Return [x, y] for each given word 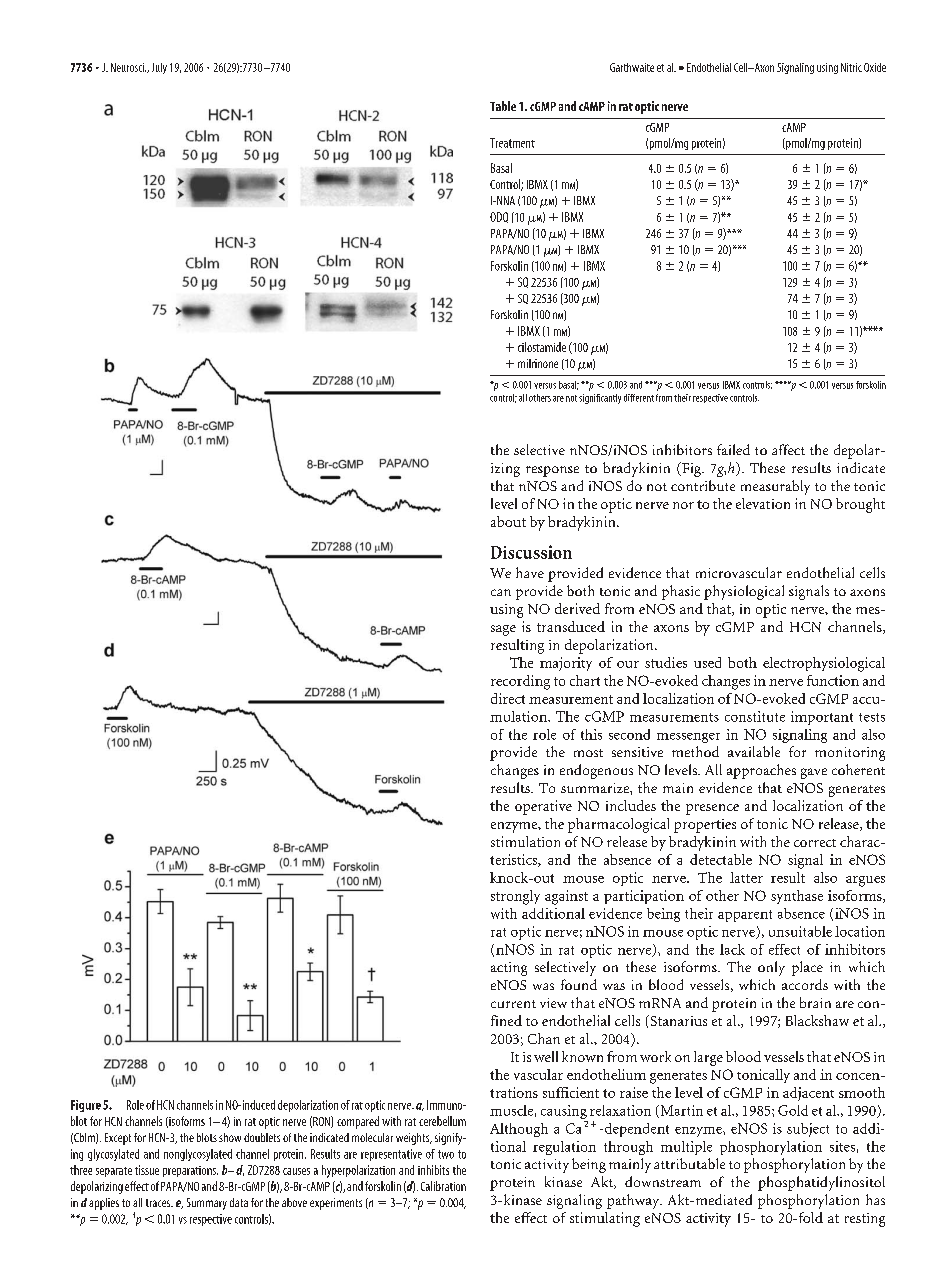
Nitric [851, 67]
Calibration [443, 1186]
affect [788, 449]
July [159, 68]
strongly [515, 897]
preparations [190, 1171]
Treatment [512, 143]
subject [808, 1130]
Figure [86, 1106]
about [508, 521]
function [833, 680]
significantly [600, 399]
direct [508, 698]
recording [520, 682]
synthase [797, 897]
